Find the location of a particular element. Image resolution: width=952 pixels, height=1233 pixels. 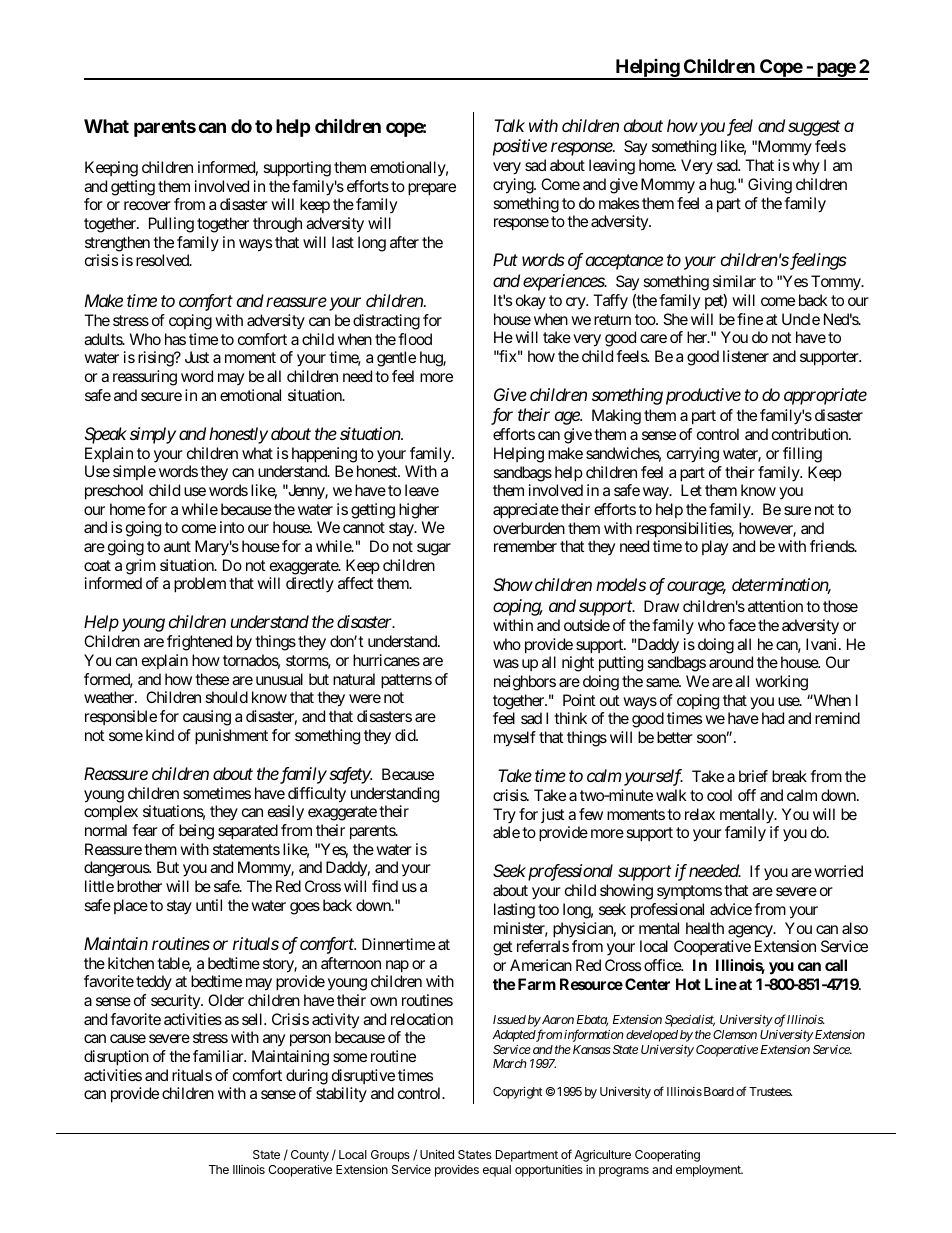

recover is located at coordinates (147, 205).
